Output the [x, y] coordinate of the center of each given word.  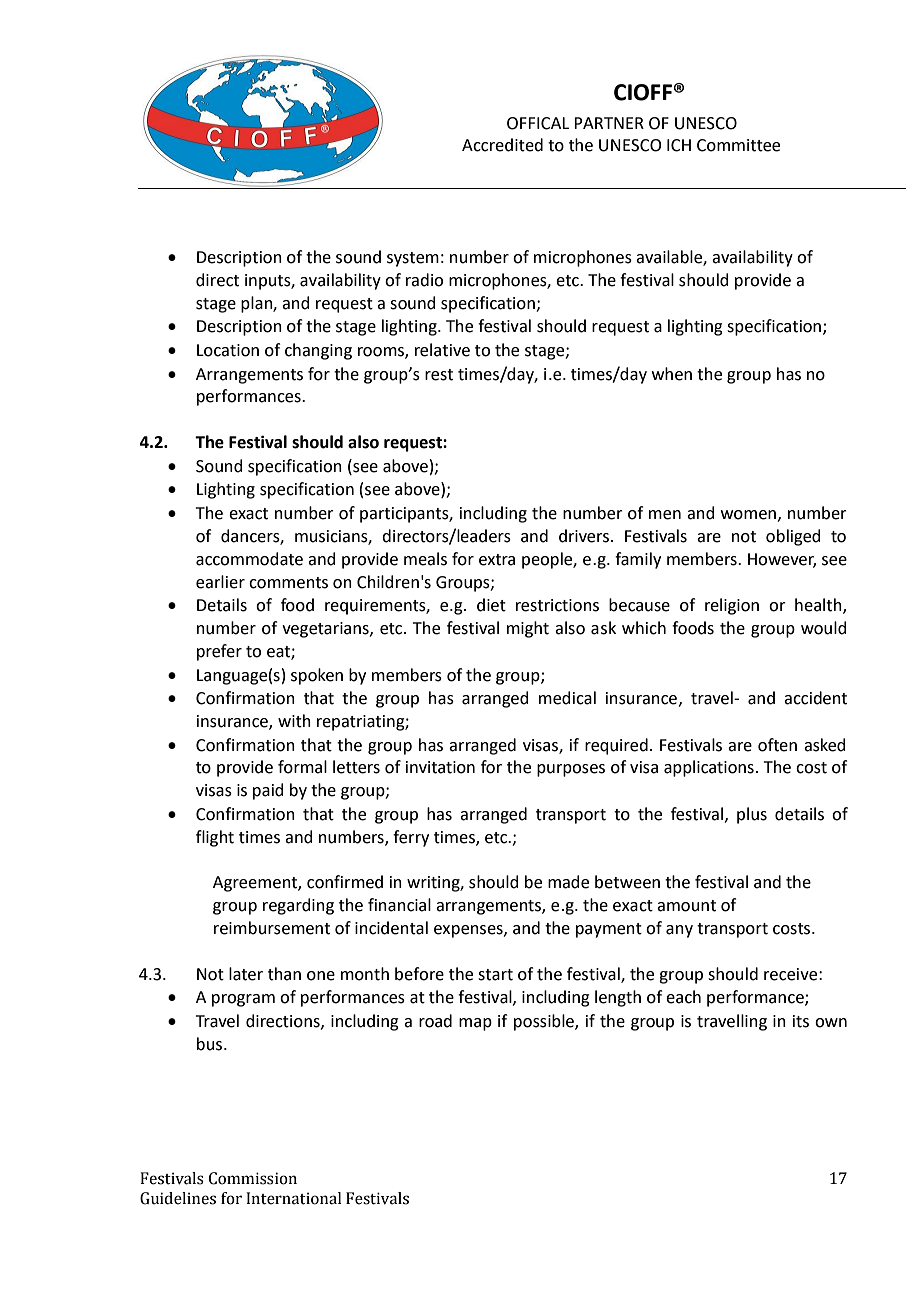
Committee [738, 145]
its [801, 1021]
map [475, 1024]
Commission [253, 1178]
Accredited [502, 145]
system [413, 259]
